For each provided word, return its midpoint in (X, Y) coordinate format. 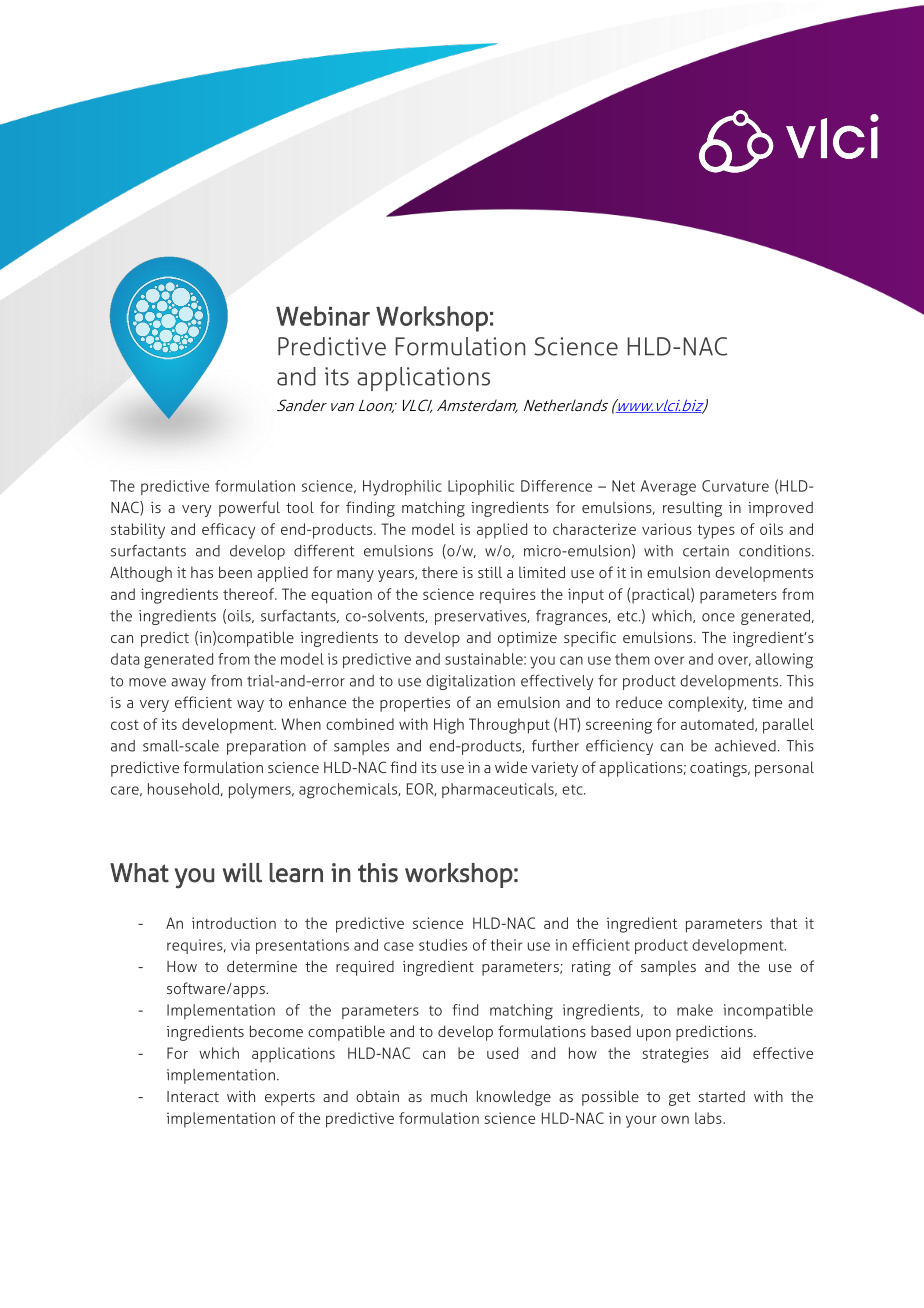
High (449, 726)
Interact (193, 1096)
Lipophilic (481, 487)
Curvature (735, 486)
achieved (745, 746)
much (449, 1096)
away (188, 684)
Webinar (323, 316)
